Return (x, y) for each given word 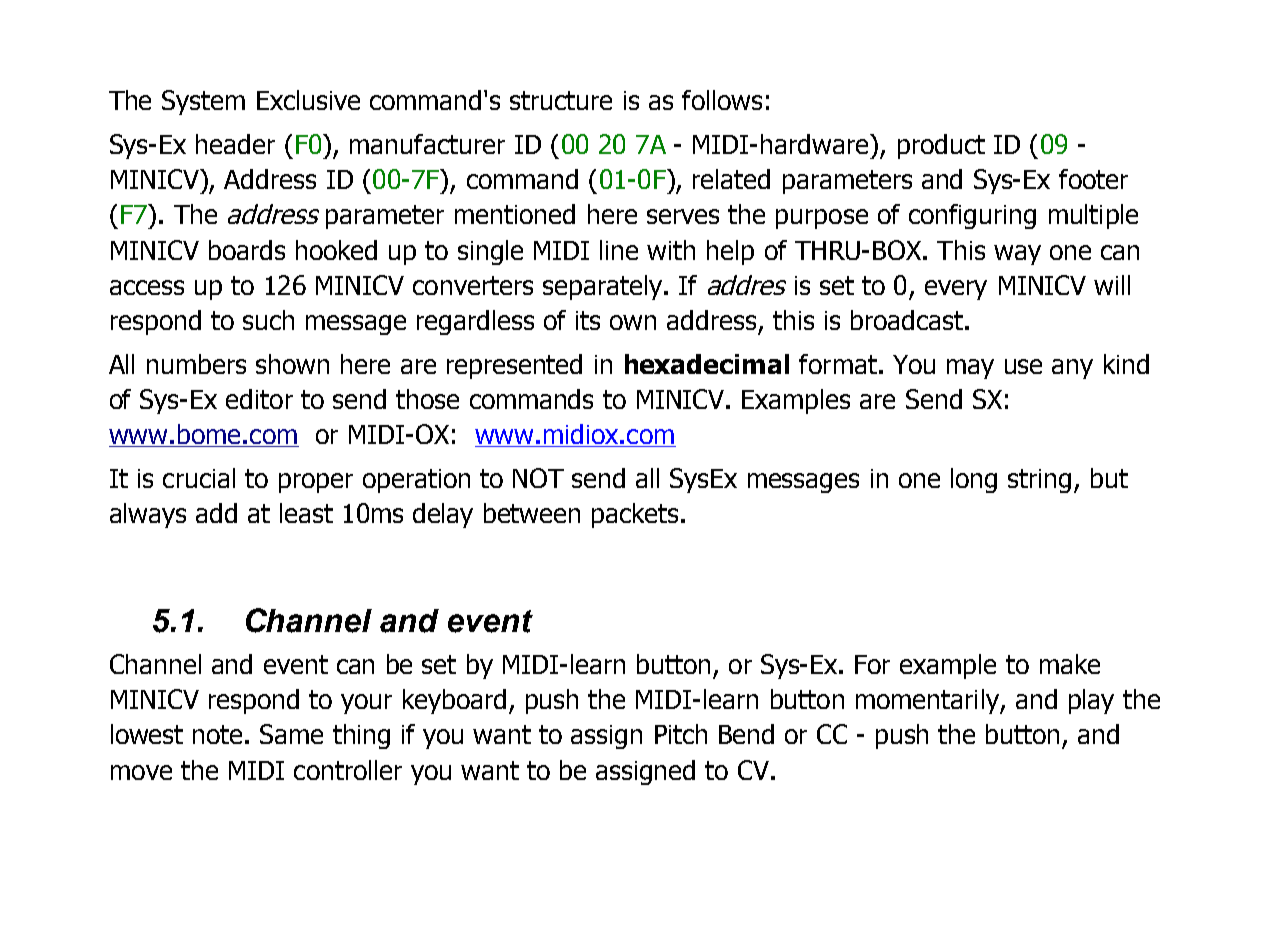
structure (561, 100)
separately (604, 287)
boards (247, 250)
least (306, 513)
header (235, 144)
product (941, 146)
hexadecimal (707, 364)
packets (635, 515)
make (1070, 664)
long (974, 480)
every (956, 290)
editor (259, 399)
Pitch (681, 734)
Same (291, 734)
